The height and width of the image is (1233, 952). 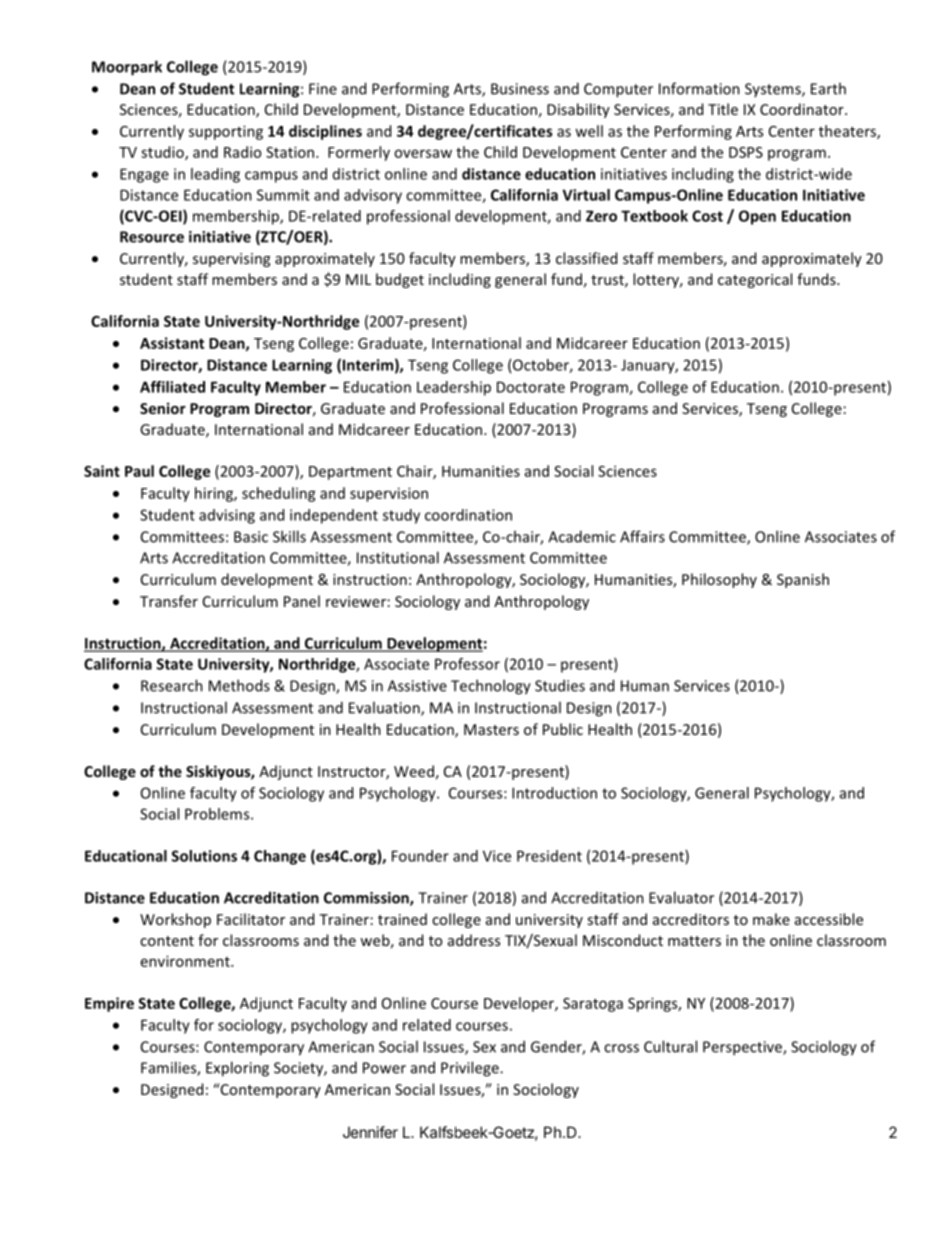 I want to click on supporting, so click(x=226, y=132).
